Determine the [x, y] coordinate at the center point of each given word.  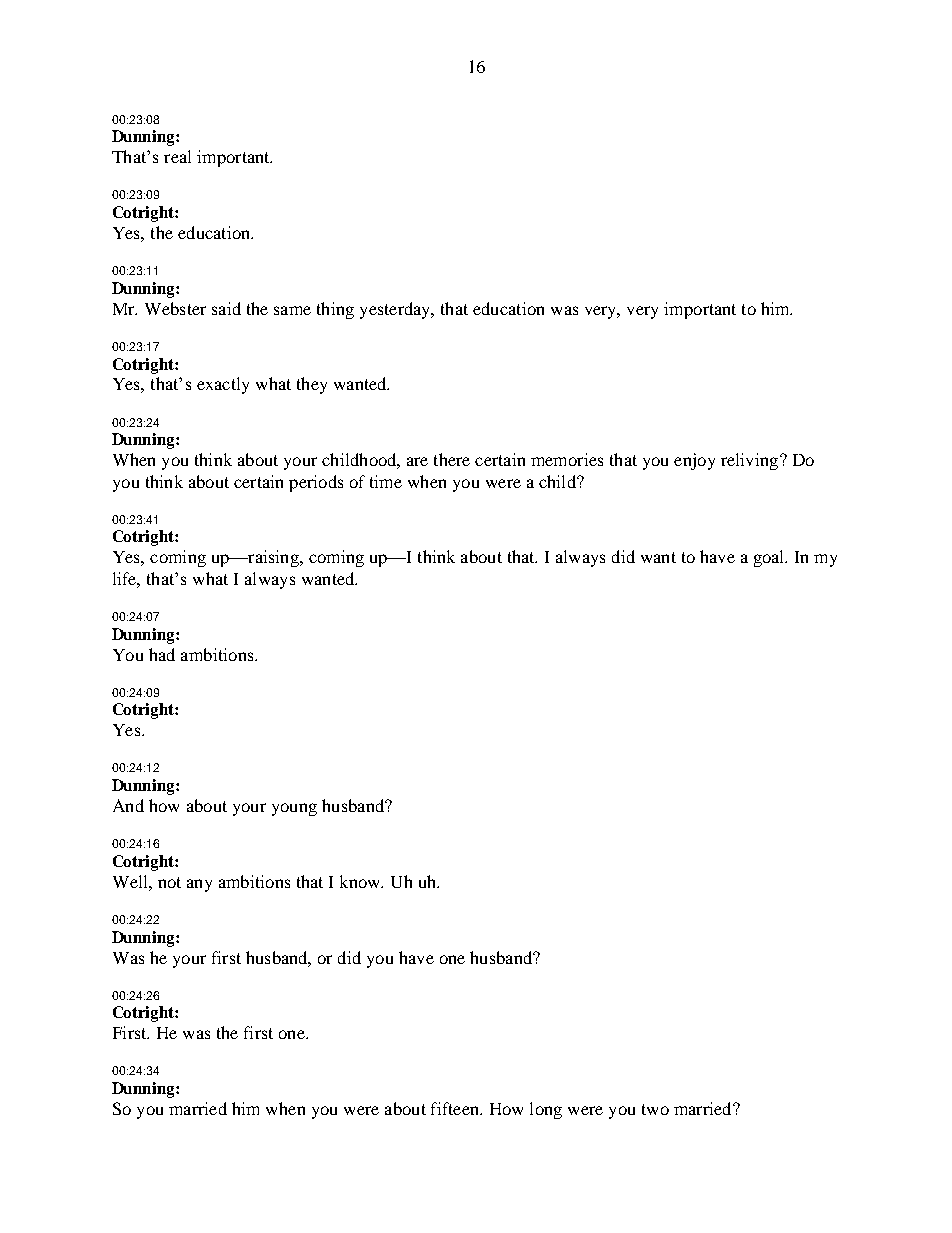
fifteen [456, 1108]
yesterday [396, 310]
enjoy [694, 461]
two [655, 1109]
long [546, 1110]
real [177, 156]
